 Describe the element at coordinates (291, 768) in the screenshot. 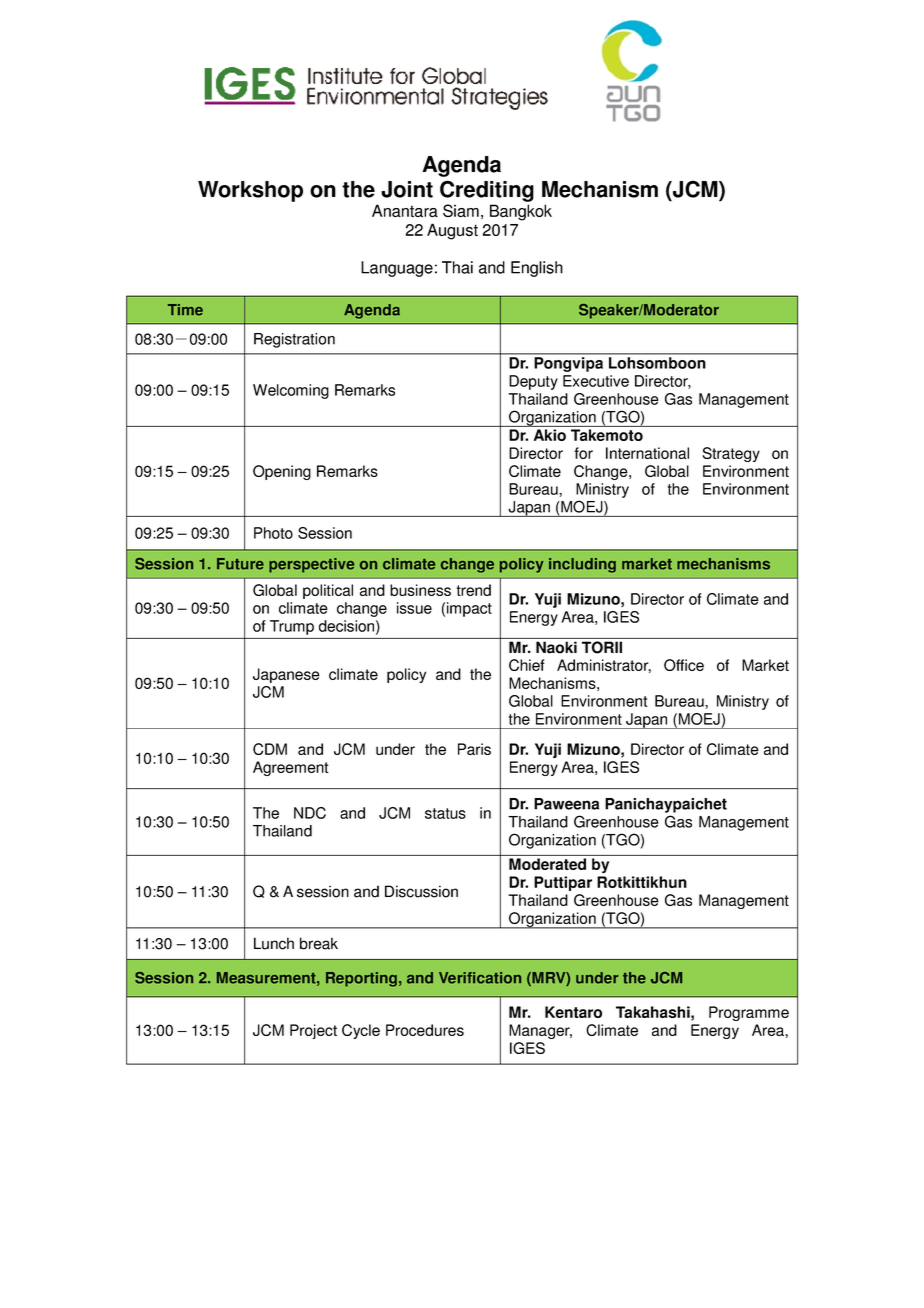

I see `Agreement` at that location.
